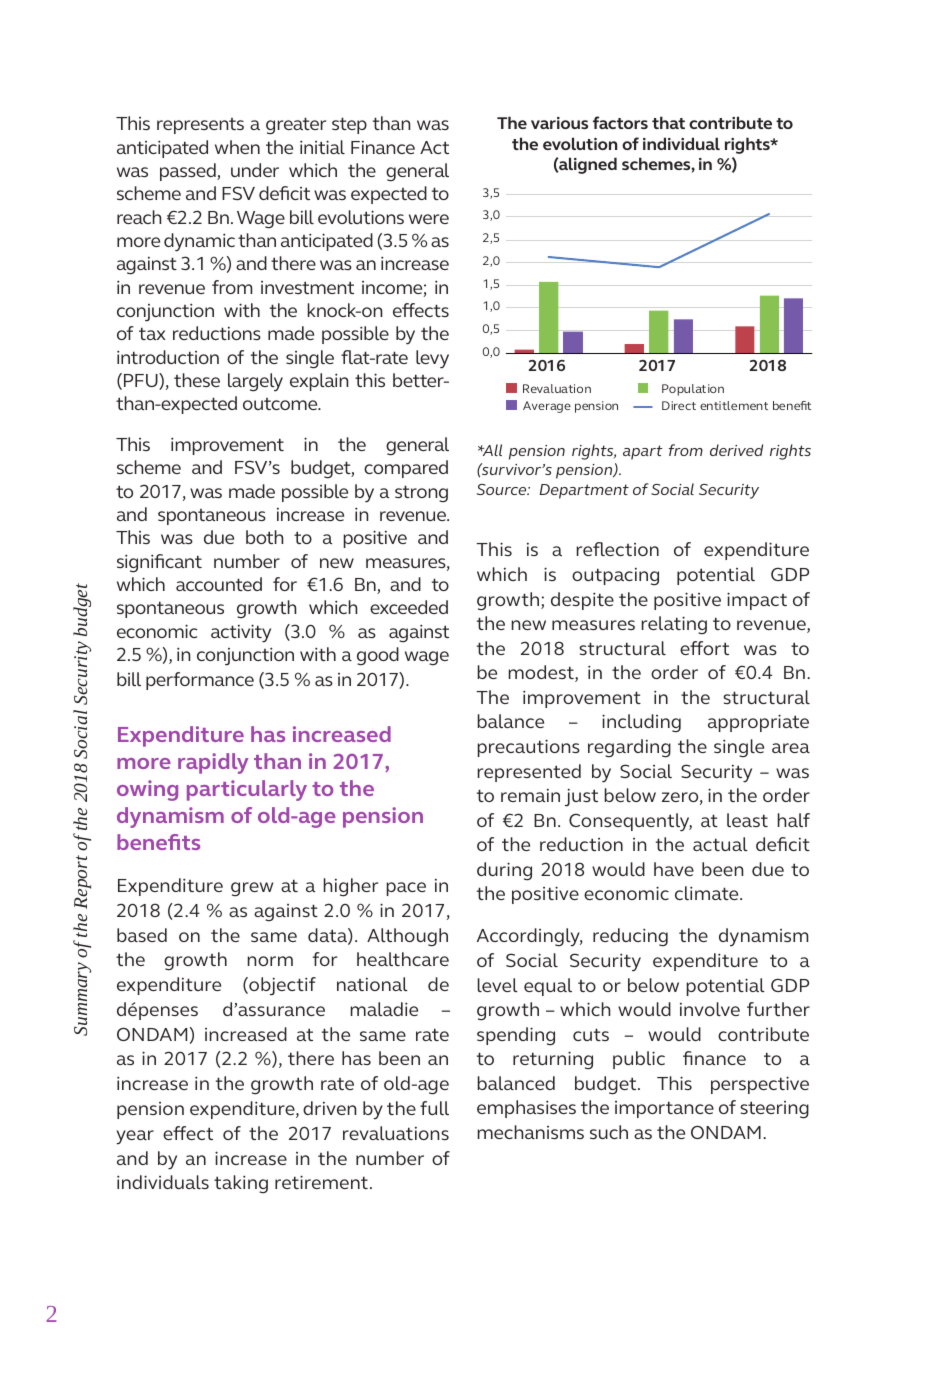 The image size is (928, 1393). What do you see at coordinates (530, 795) in the screenshot?
I see `remain` at bounding box center [530, 795].
